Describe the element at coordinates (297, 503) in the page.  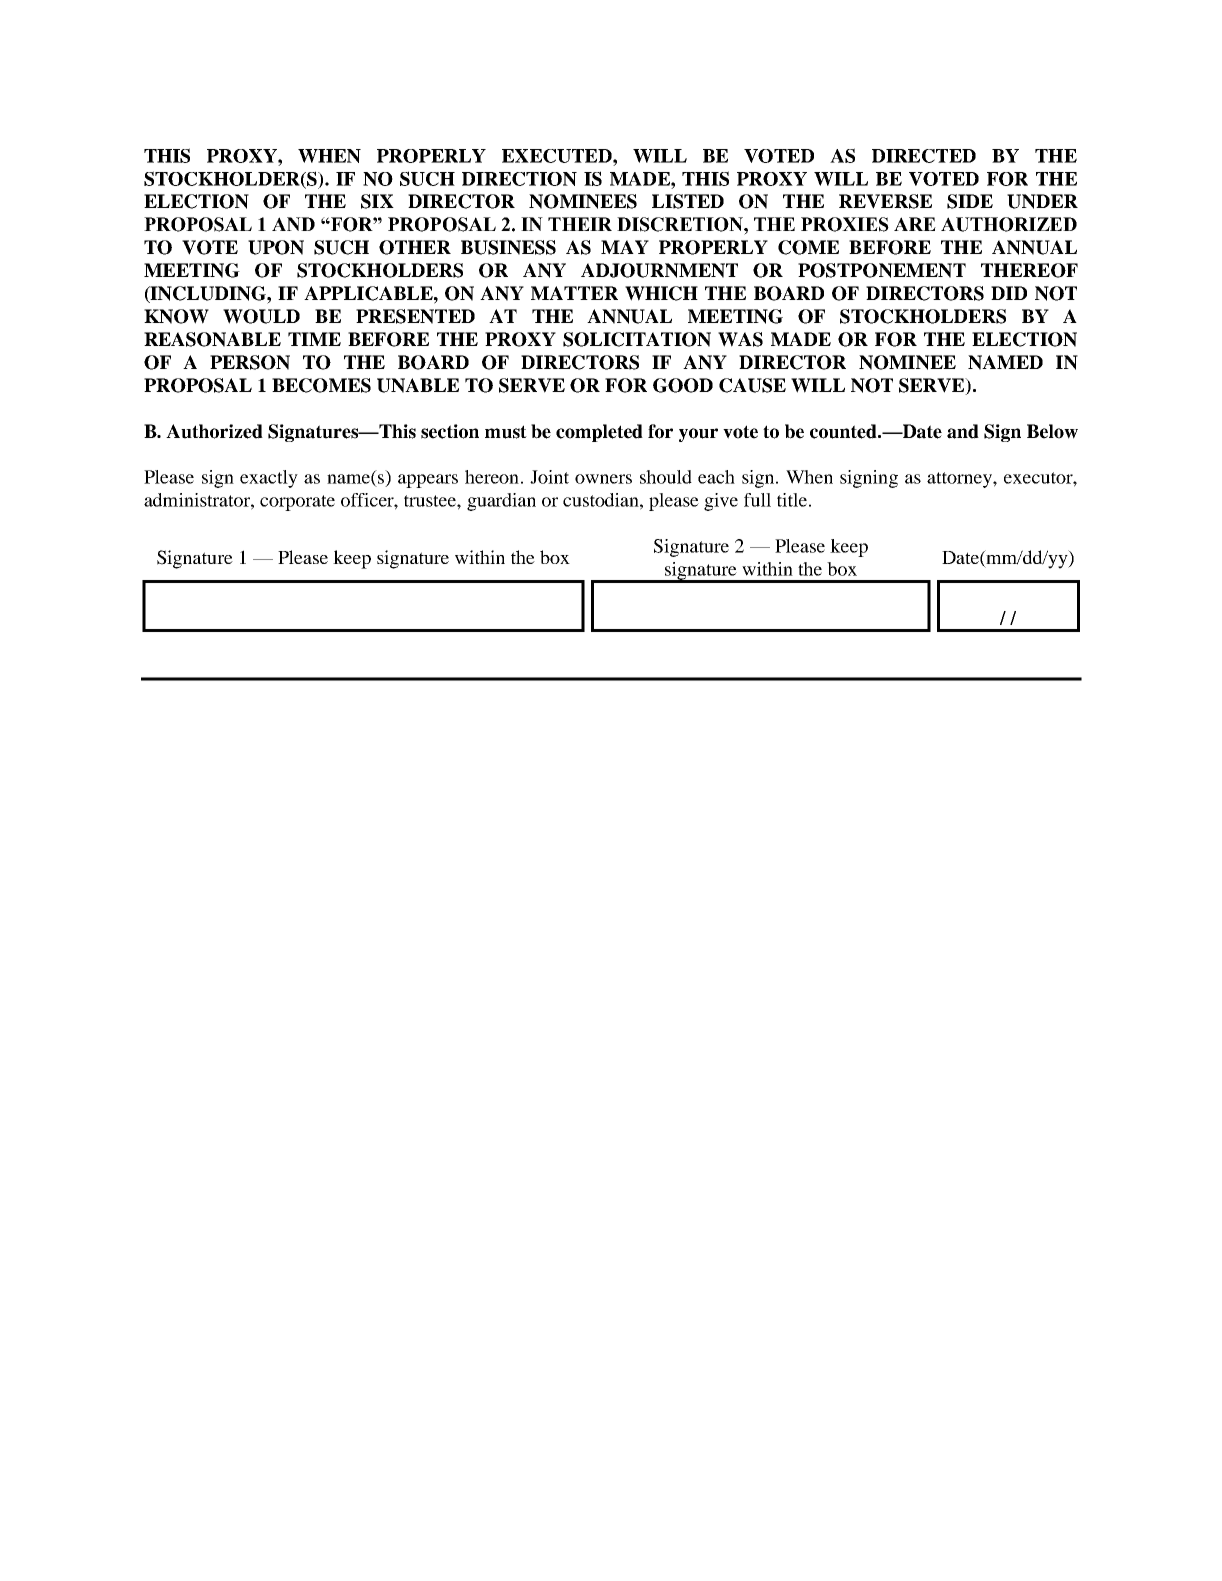
I see `corporate` at that location.
